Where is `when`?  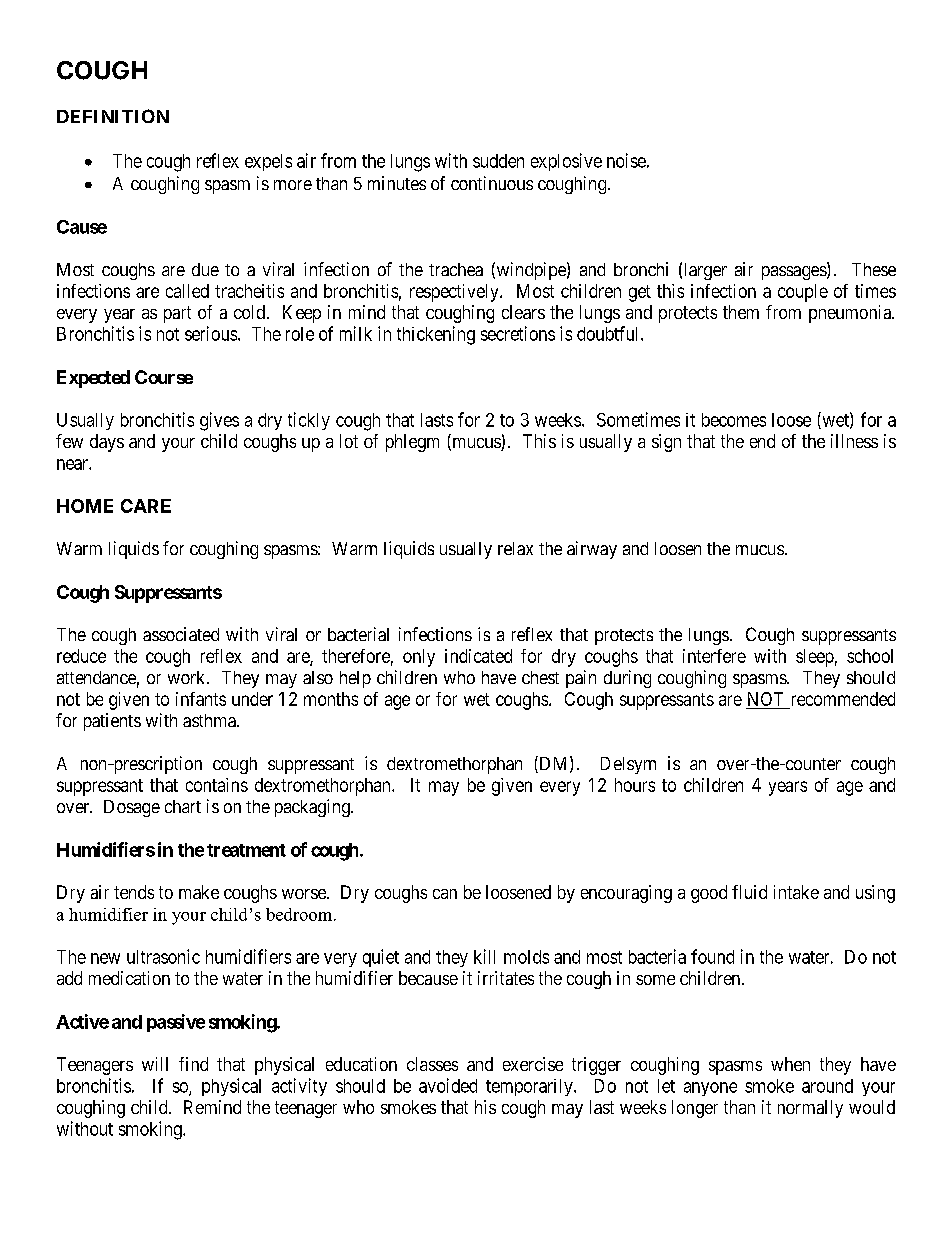 when is located at coordinates (790, 1064).
